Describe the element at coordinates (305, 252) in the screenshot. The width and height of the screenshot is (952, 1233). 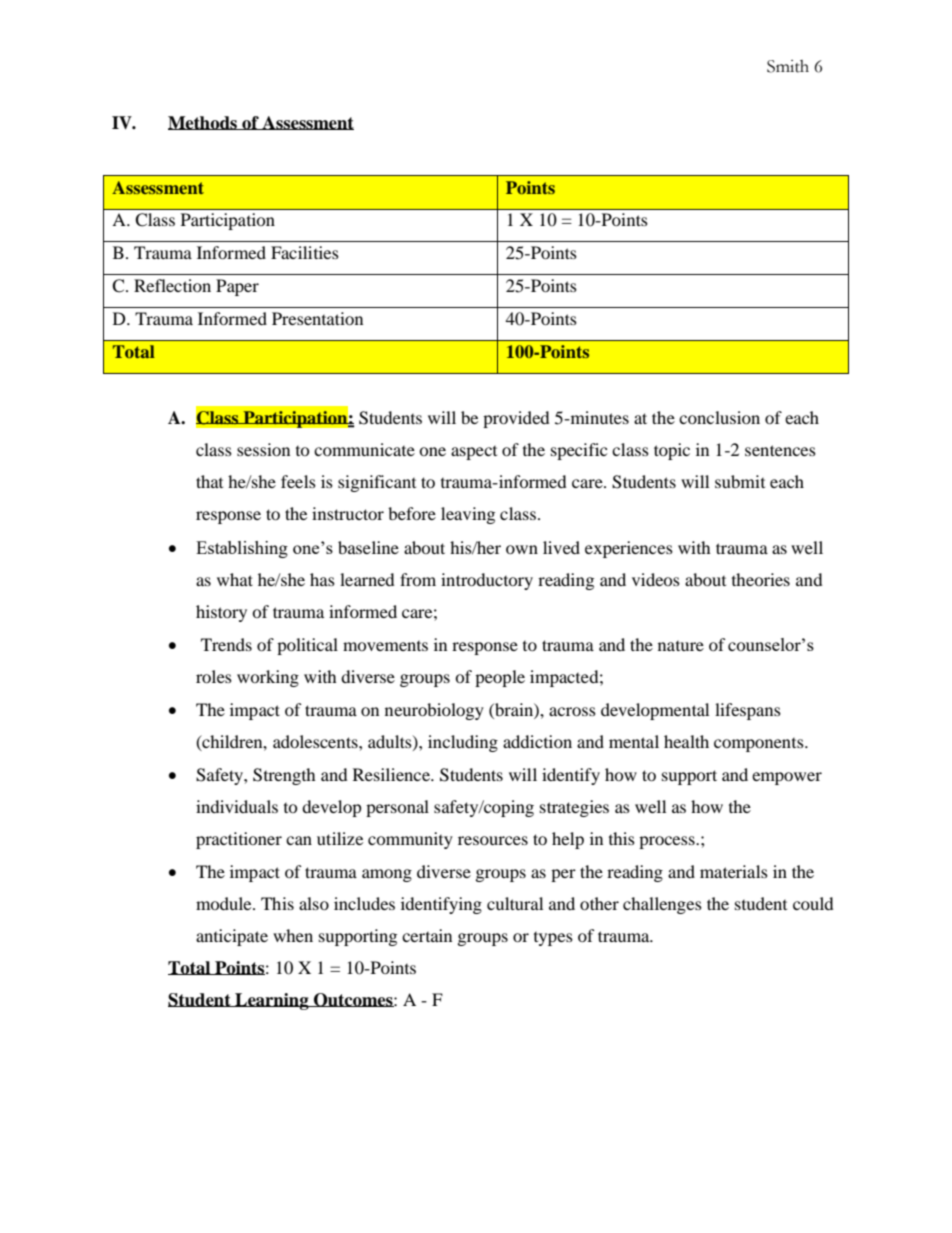
I see `Facilities` at that location.
